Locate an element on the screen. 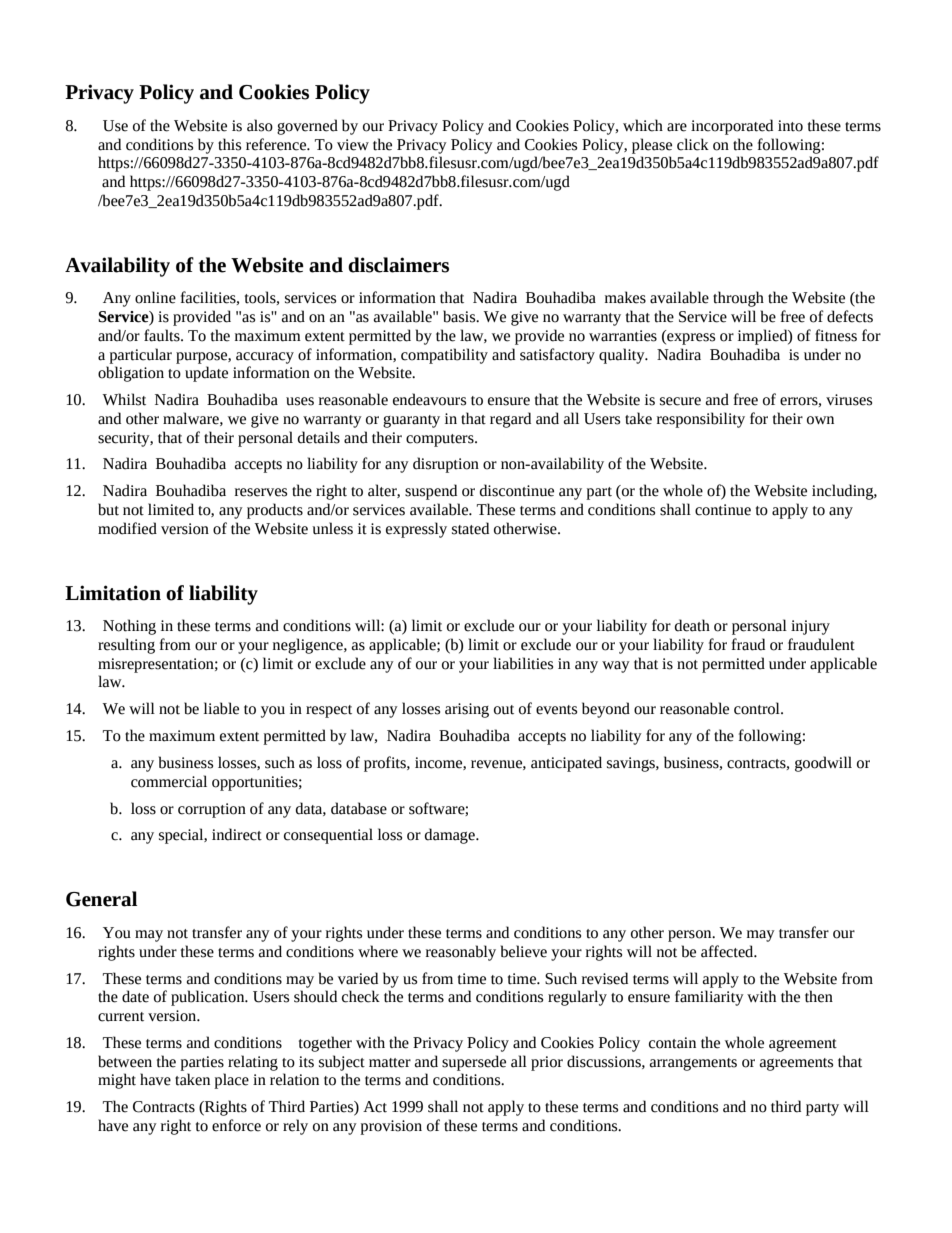  injury is located at coordinates (810, 627).
